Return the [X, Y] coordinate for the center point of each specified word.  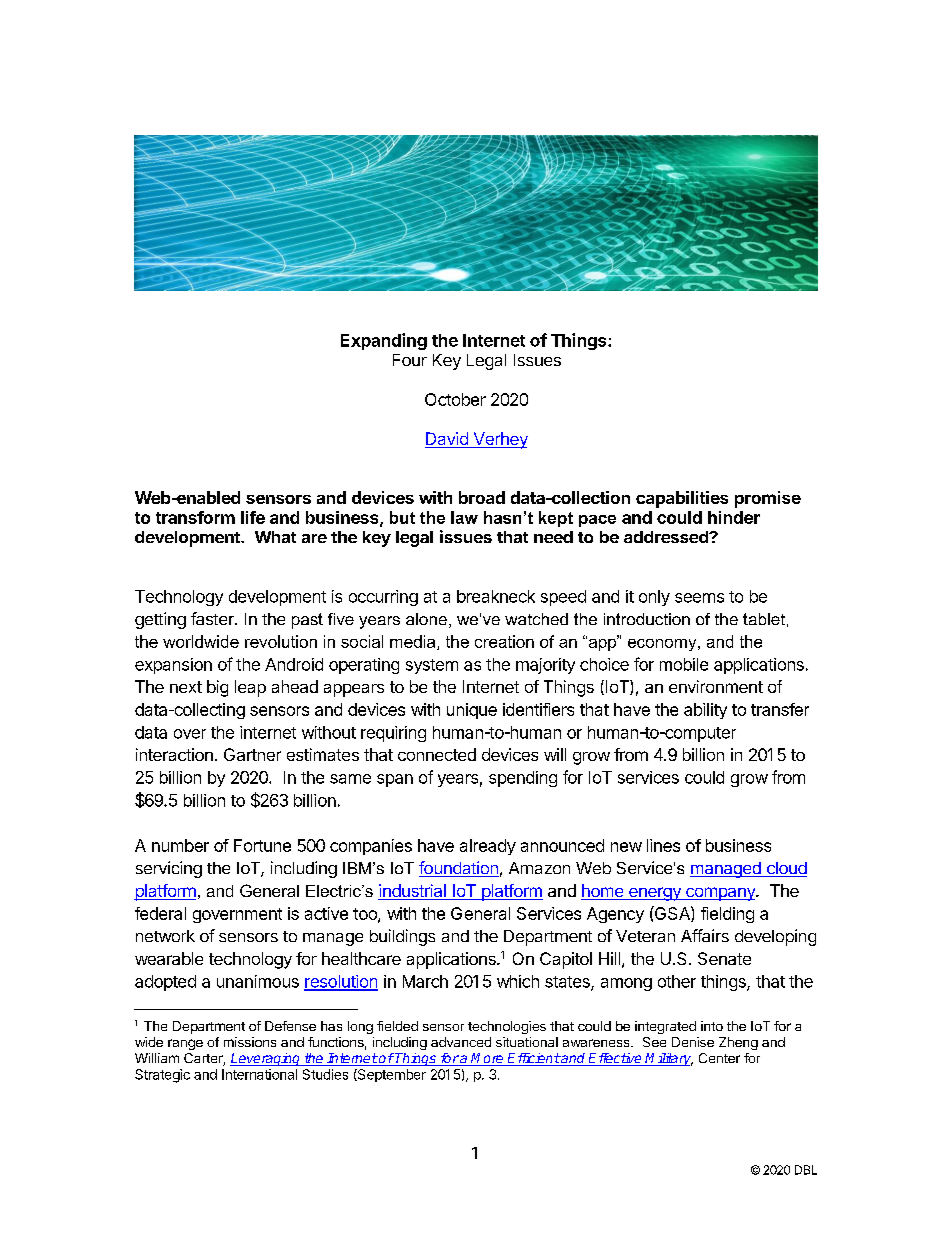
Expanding [384, 341]
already [488, 847]
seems [699, 598]
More [488, 1059]
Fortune [262, 845]
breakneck [496, 596]
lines [663, 845]
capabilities [682, 499]
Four [410, 360]
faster [213, 618]
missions [250, 1042]
